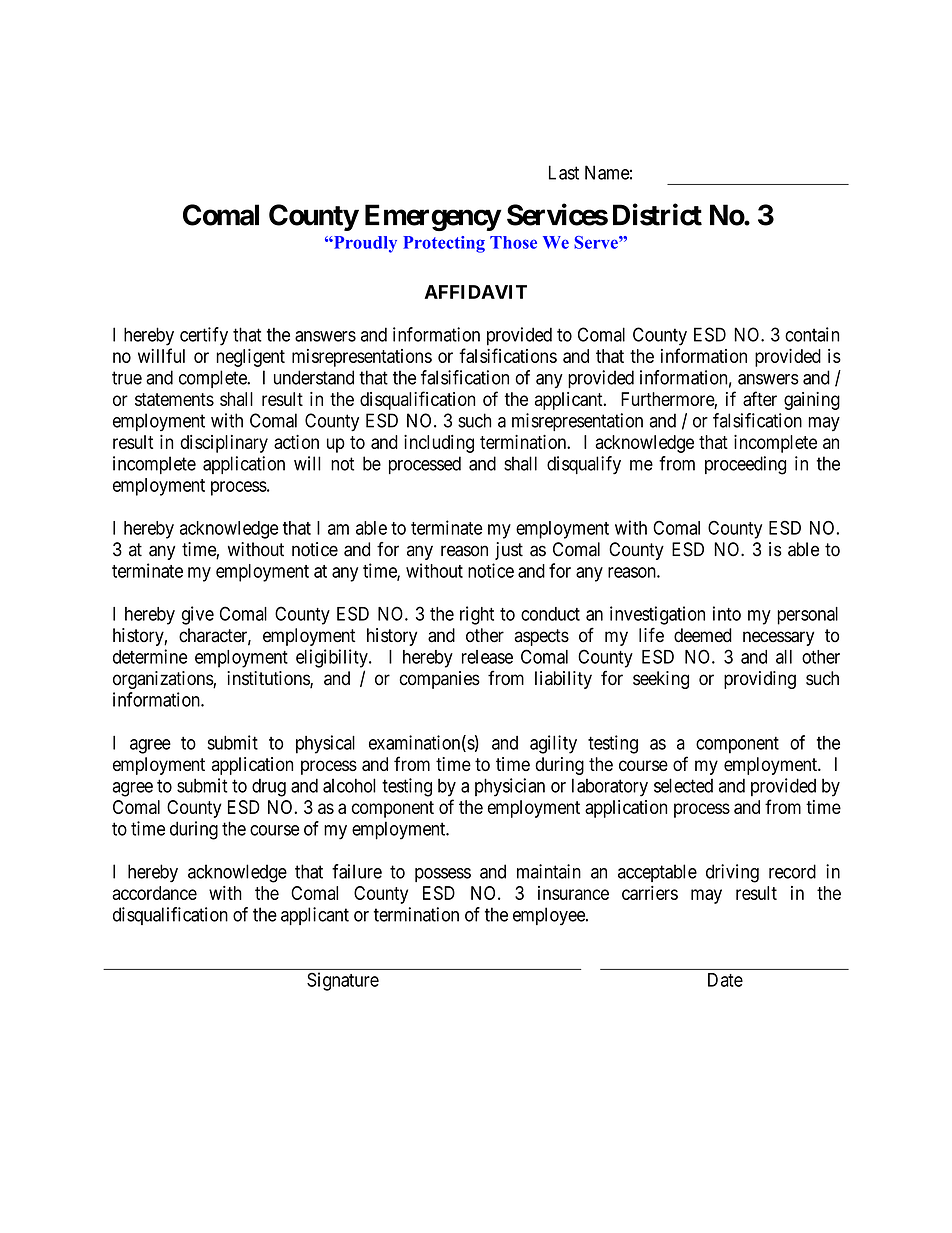 The height and width of the page is (1233, 952). Describe the element at coordinates (444, 244) in the page. I see `Protecting` at that location.
